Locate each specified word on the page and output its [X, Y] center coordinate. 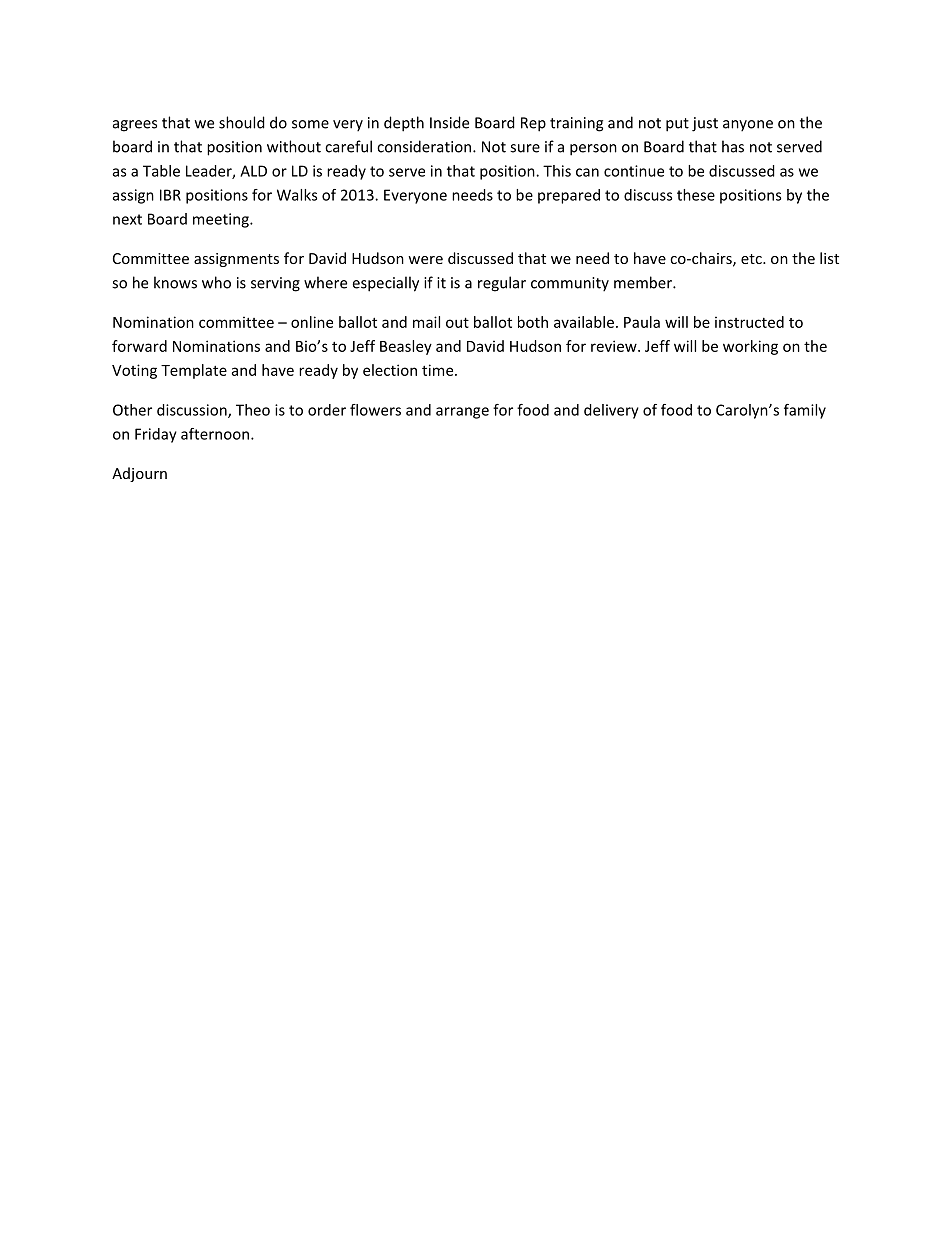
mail [426, 322]
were [425, 260]
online [312, 322]
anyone [748, 126]
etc [752, 259]
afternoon [215, 434]
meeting [222, 220]
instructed [749, 322]
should [242, 122]
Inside [449, 122]
